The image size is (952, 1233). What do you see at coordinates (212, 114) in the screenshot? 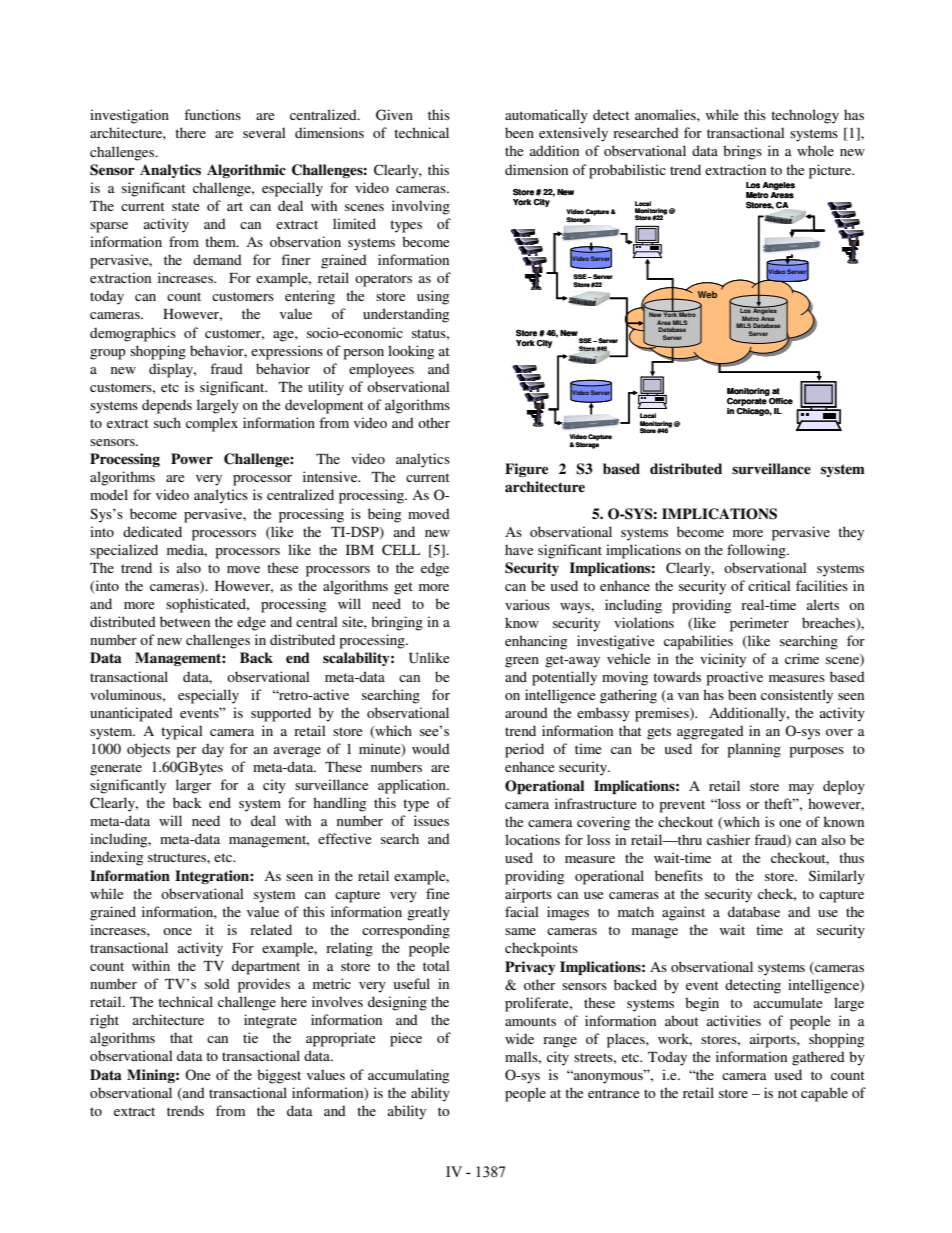
I see `functions` at bounding box center [212, 114].
